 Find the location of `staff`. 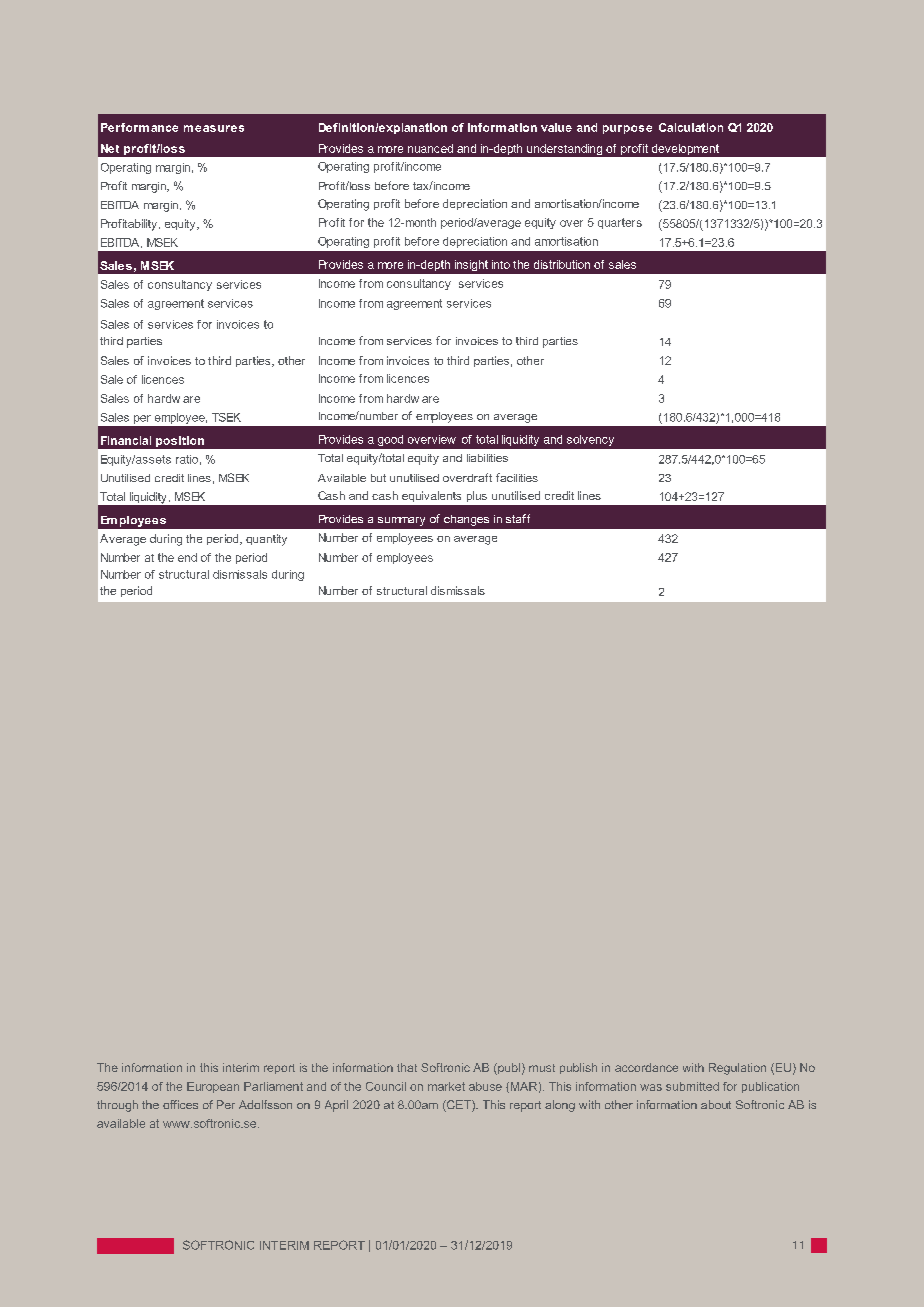

staff is located at coordinates (518, 518).
